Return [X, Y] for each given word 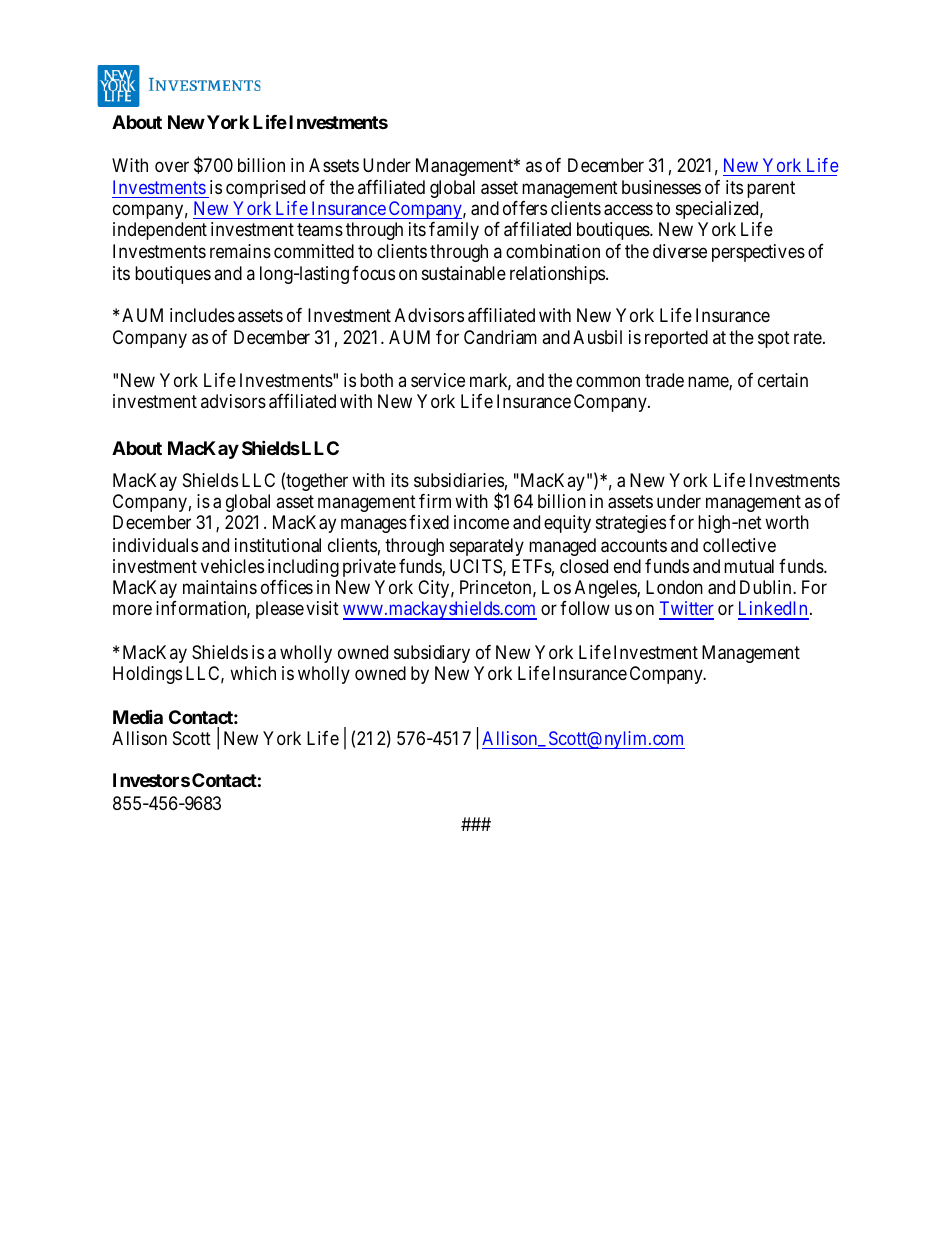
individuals [155, 545]
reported [676, 339]
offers [525, 208]
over [172, 166]
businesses [661, 187]
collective [739, 545]
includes [202, 315]
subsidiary [432, 654]
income [481, 522]
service [438, 380]
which [253, 673]
